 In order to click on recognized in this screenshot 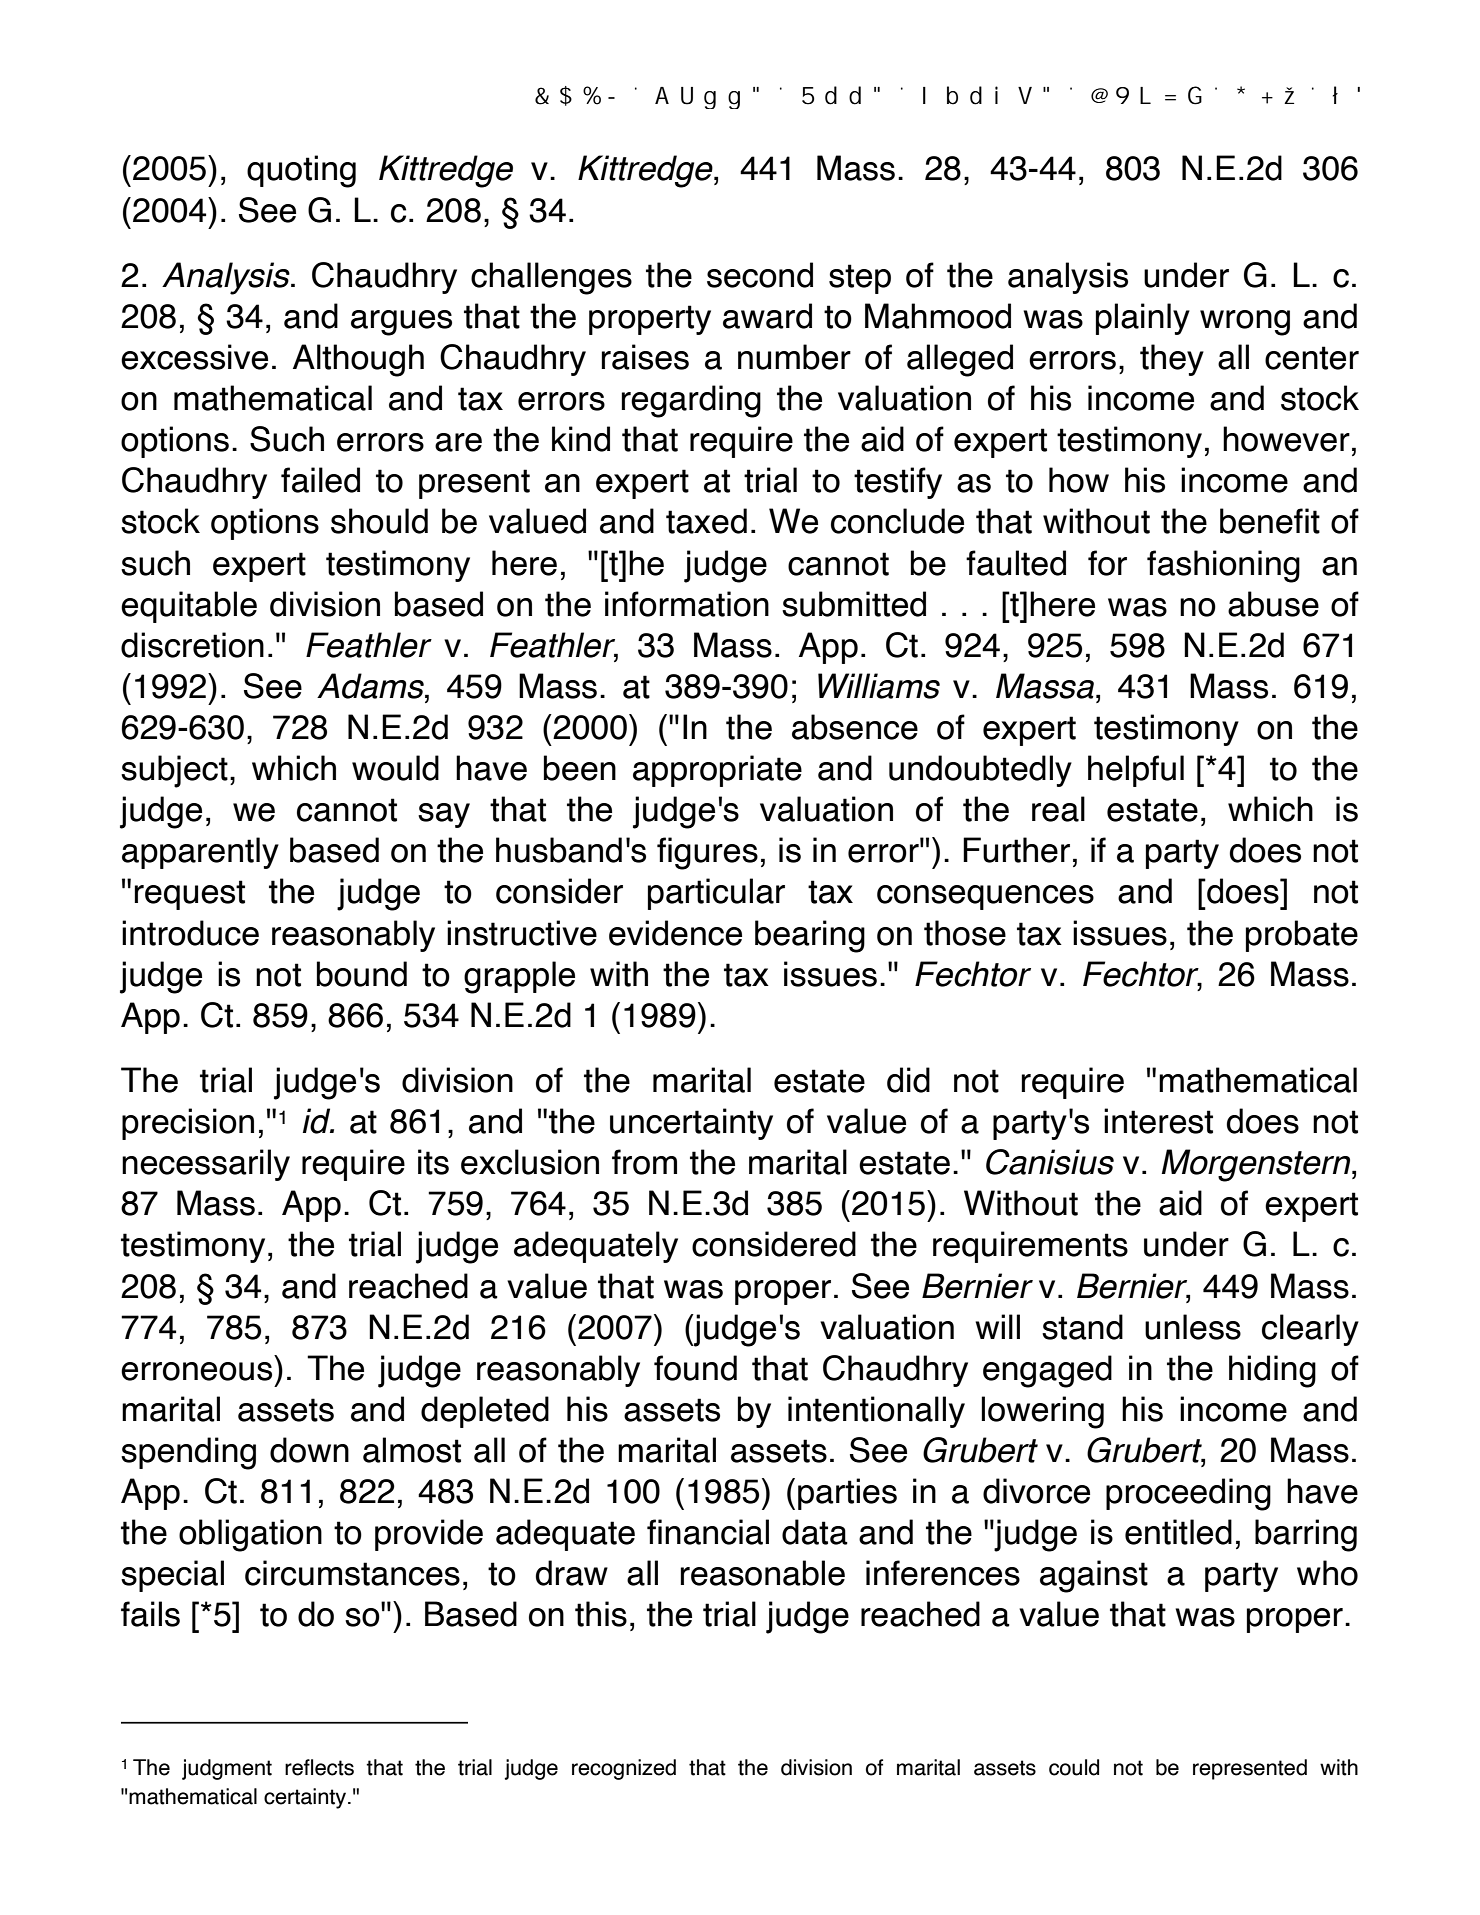, I will do `click(624, 1769)`.
